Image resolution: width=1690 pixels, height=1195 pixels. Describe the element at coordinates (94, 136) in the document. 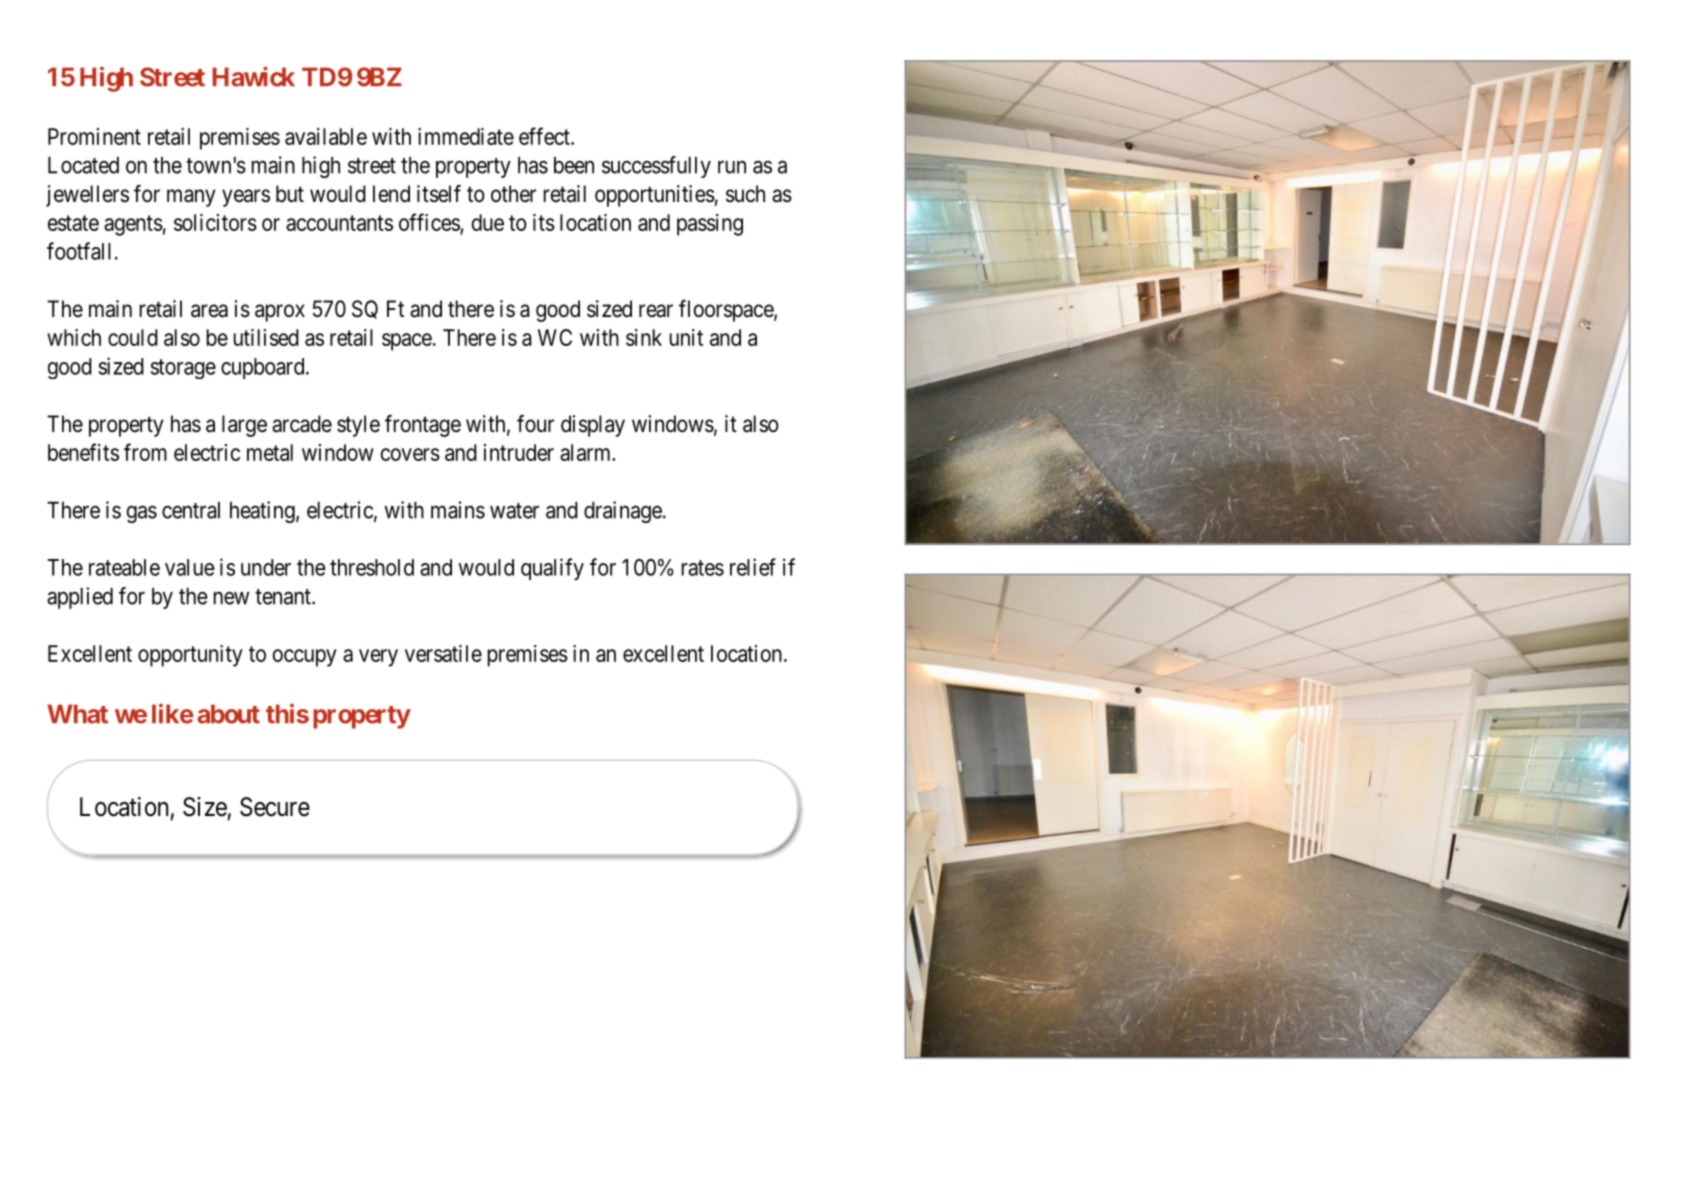

I see `Prominent` at that location.
